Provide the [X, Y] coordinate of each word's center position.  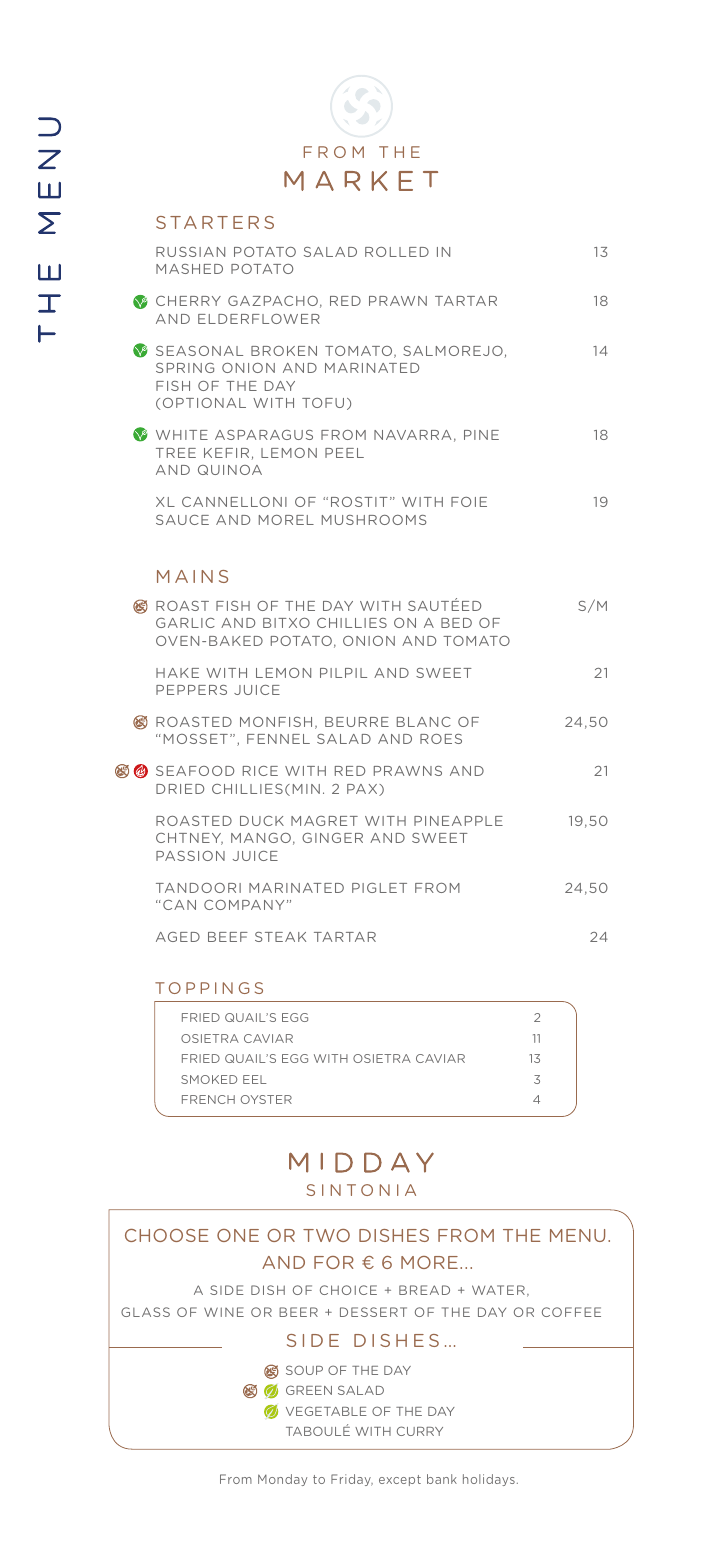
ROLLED [397, 252]
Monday [282, 1480]
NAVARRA [412, 435]
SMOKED [209, 1079]
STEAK [280, 937]
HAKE [177, 673]
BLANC [424, 722]
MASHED [189, 269]
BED [456, 623]
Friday [352, 1480]
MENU [577, 1235]
